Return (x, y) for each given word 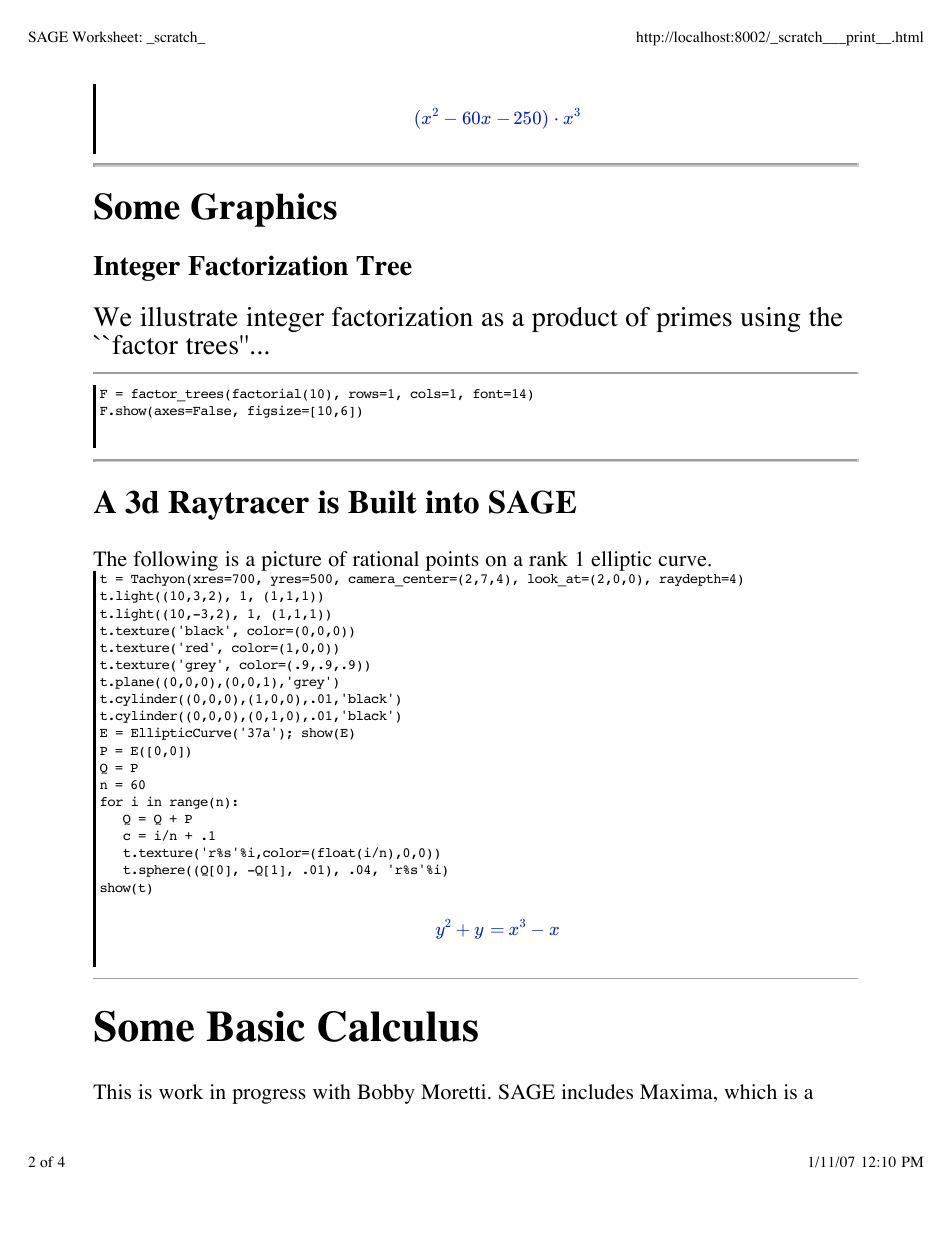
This (112, 1091)
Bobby (386, 1094)
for (112, 801)
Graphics (264, 210)
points (452, 561)
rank (548, 558)
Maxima (677, 1093)
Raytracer (238, 505)
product (575, 319)
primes (694, 319)
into (452, 502)
